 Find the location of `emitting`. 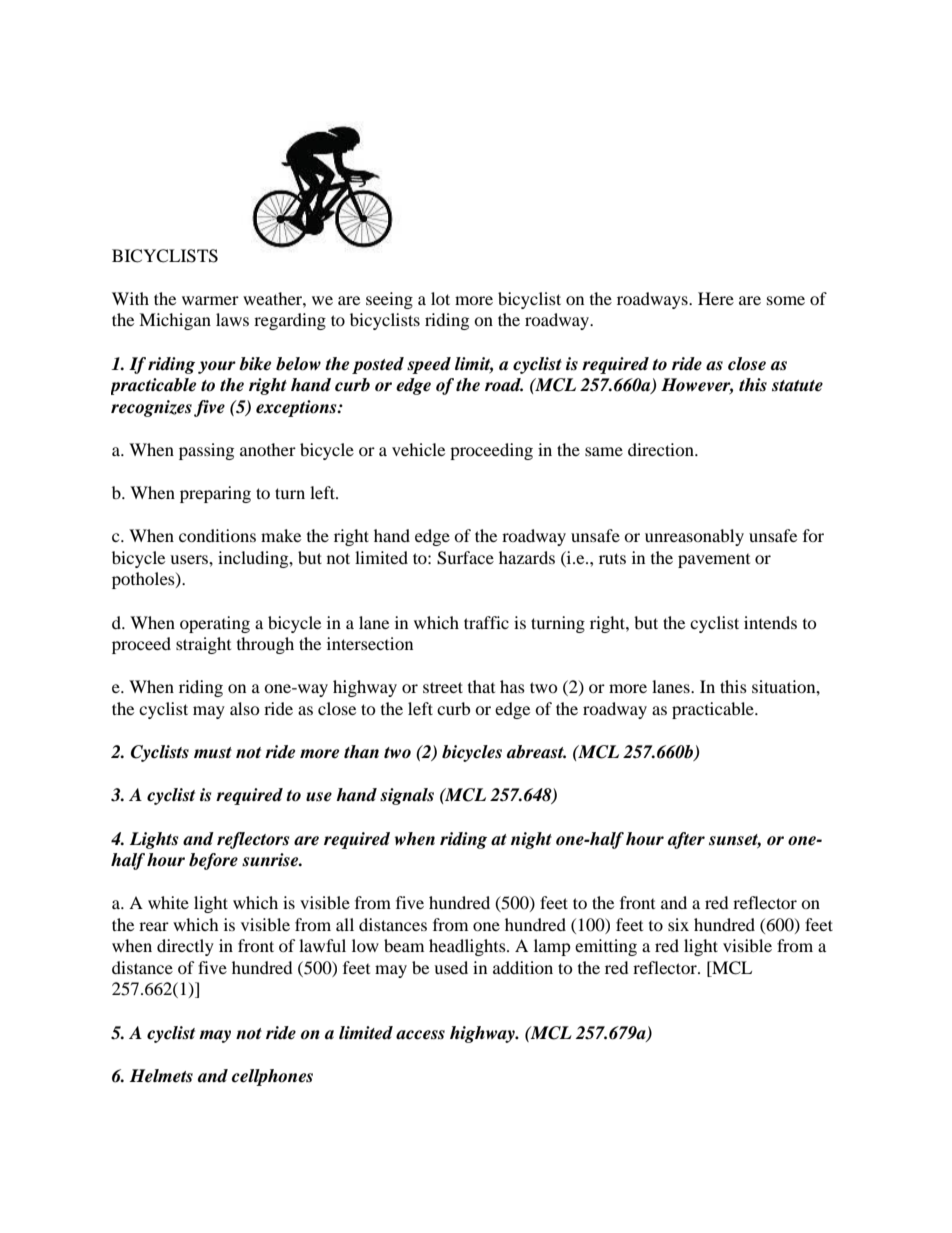

emitting is located at coordinates (606, 947).
